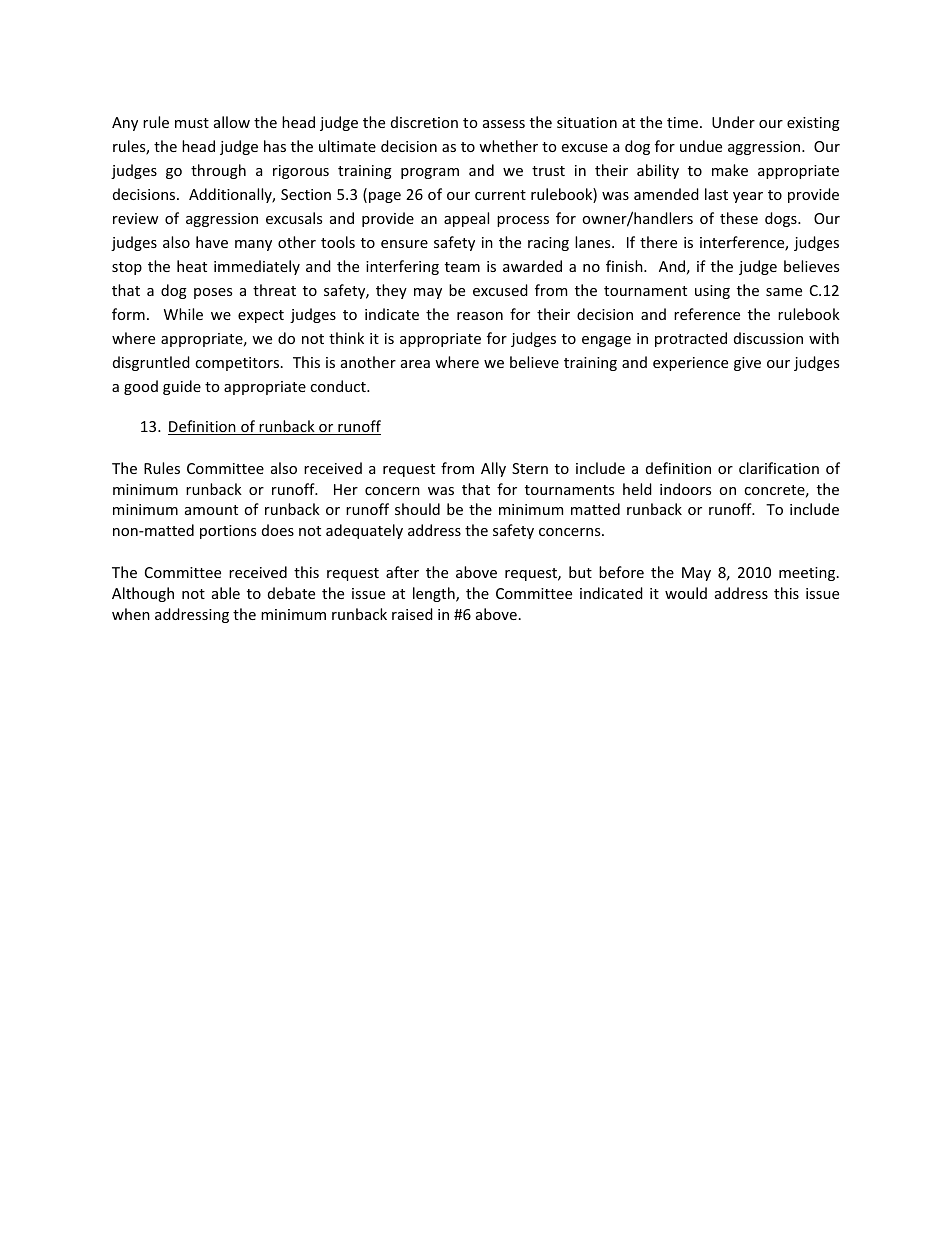  Describe the element at coordinates (226, 593) in the screenshot. I see `able` at that location.
